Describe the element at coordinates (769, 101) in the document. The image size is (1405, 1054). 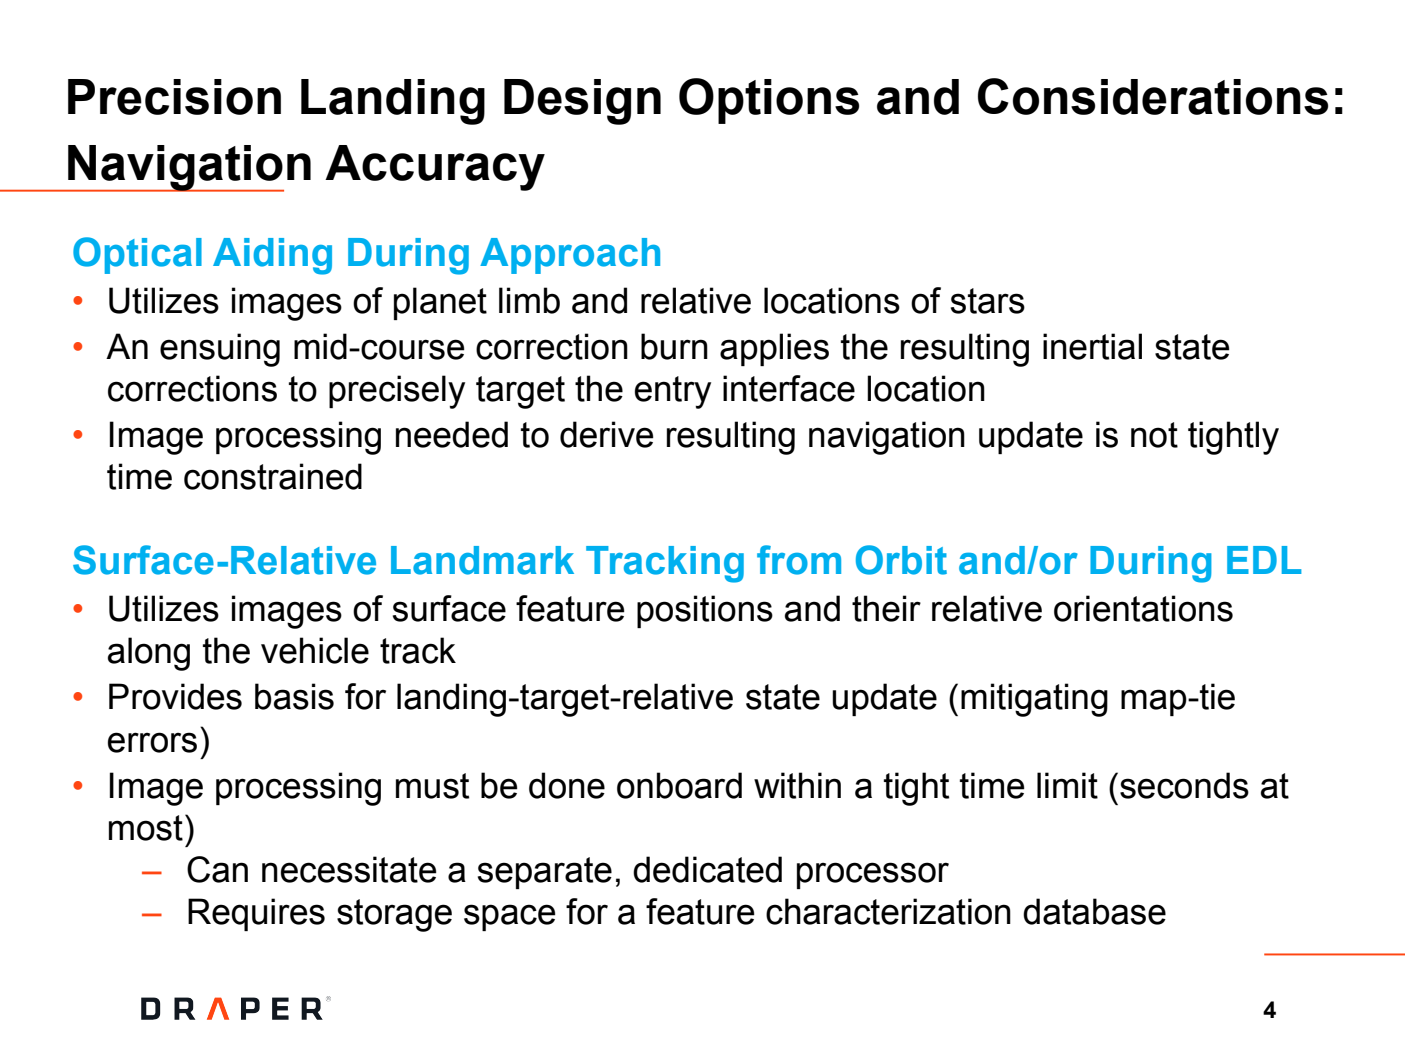
I see `Options` at that location.
